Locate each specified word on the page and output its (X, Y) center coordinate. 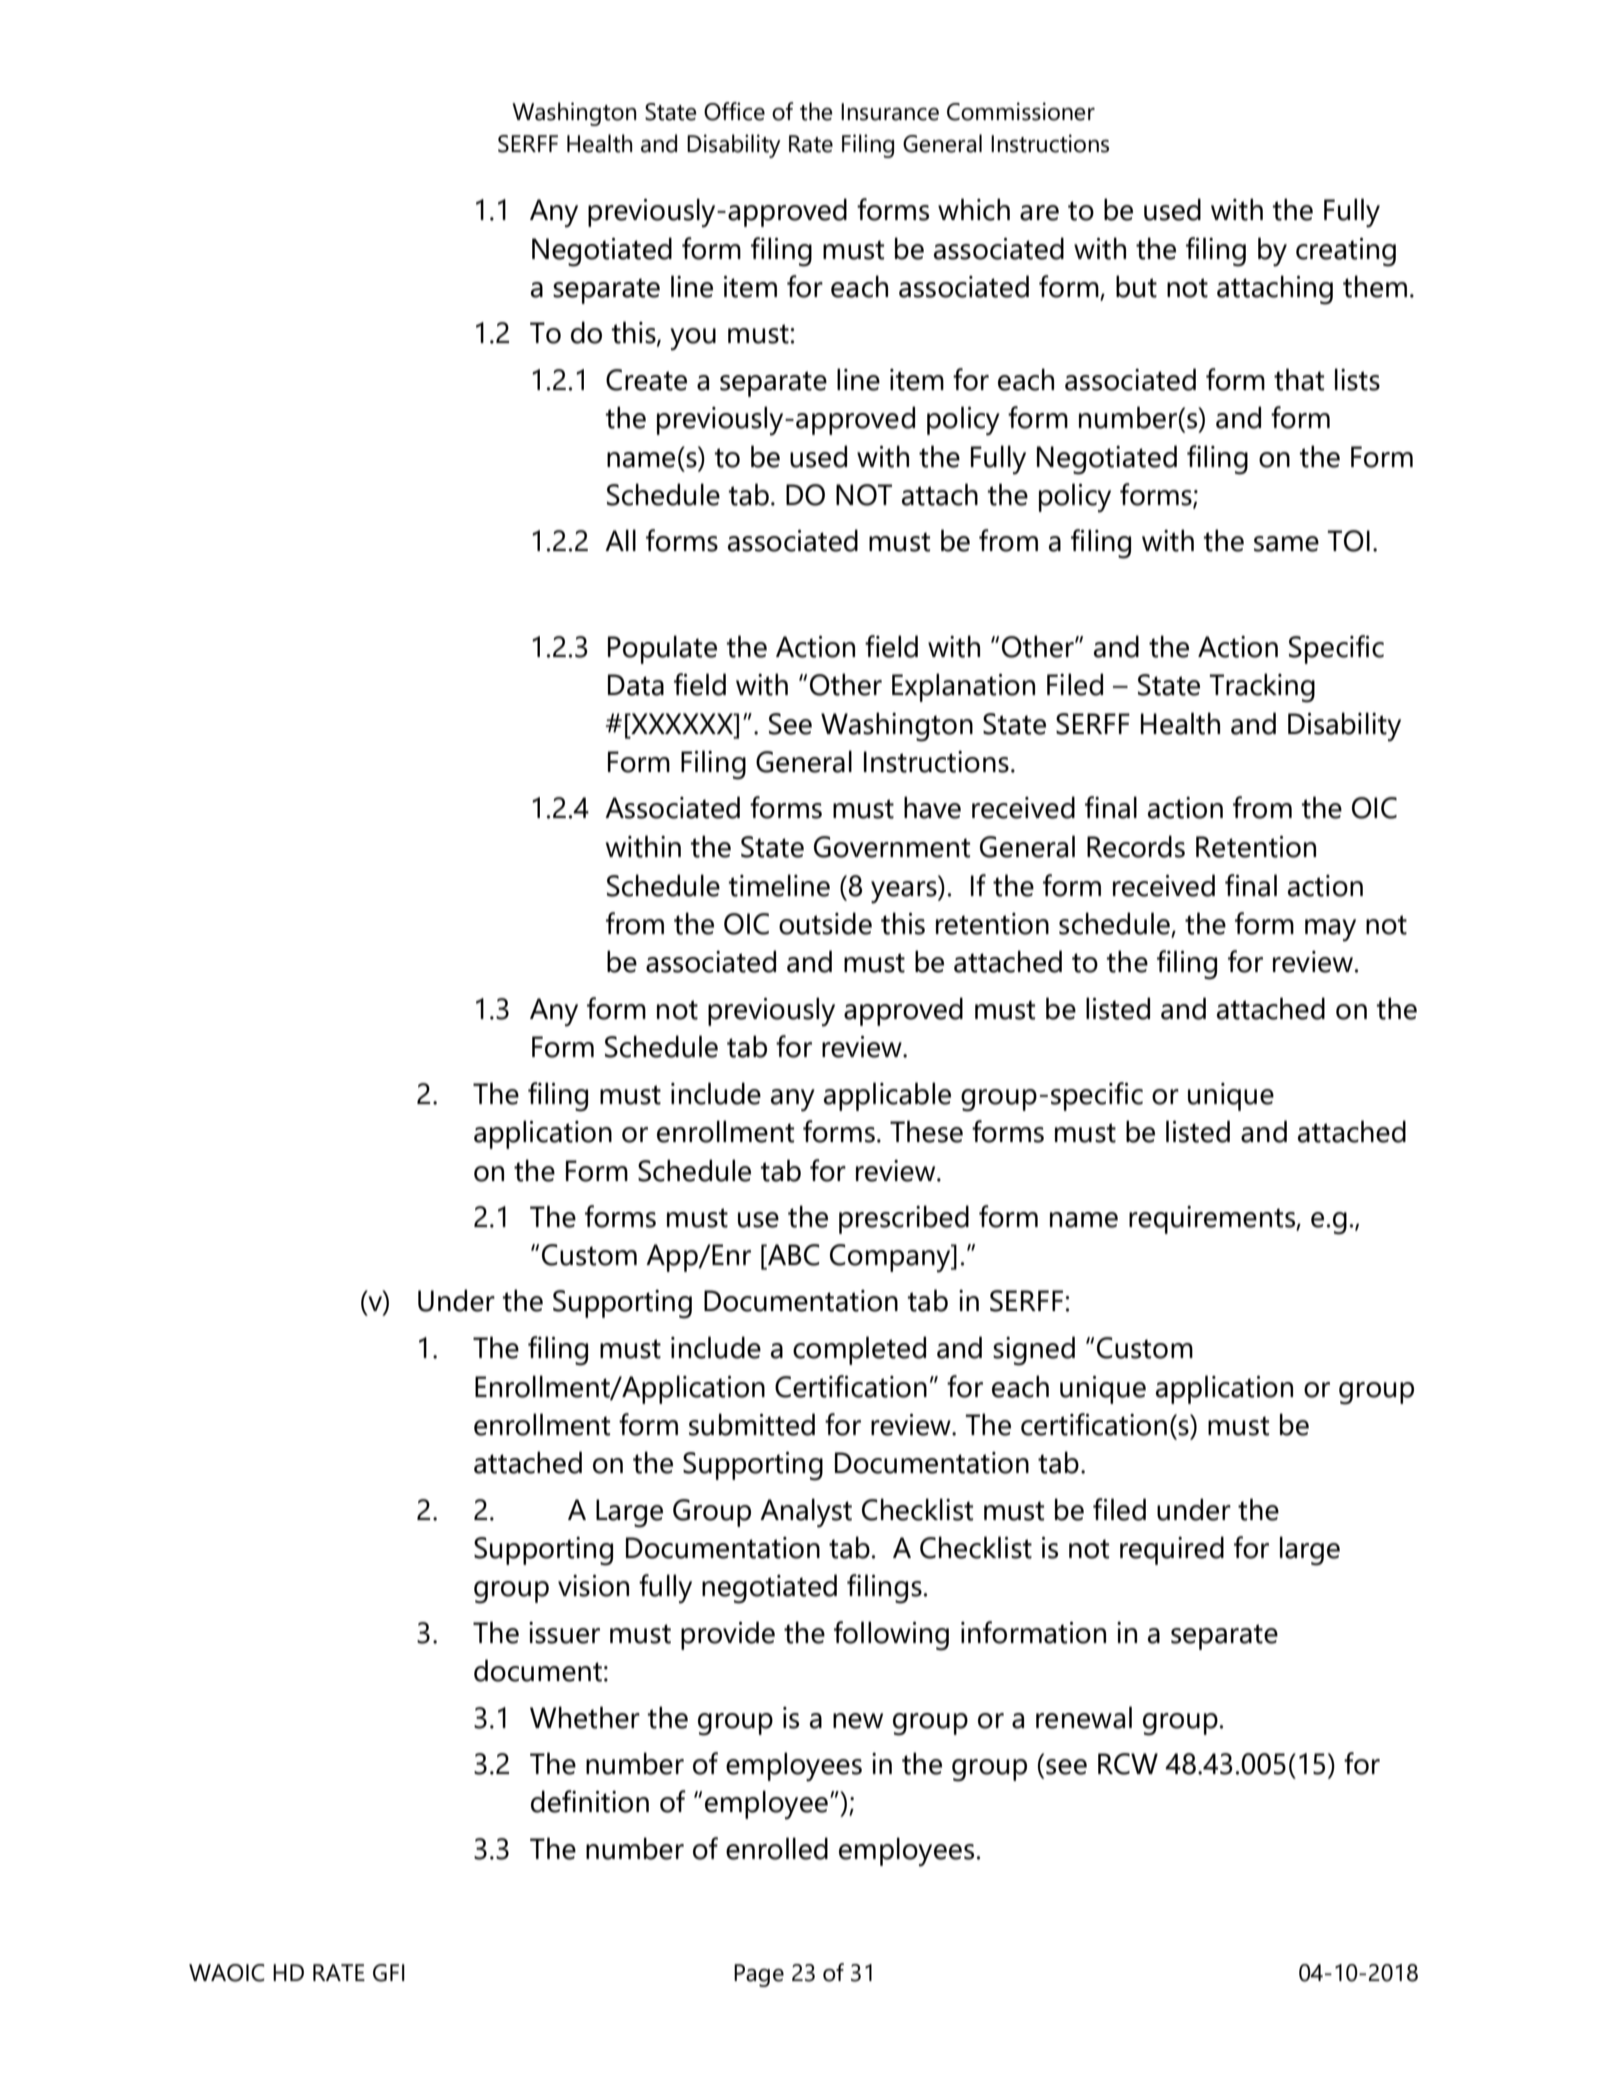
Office (734, 111)
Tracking (1262, 688)
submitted (752, 1424)
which (974, 209)
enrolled (777, 1848)
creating (1346, 252)
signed (1034, 1351)
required (1172, 1550)
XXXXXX (682, 723)
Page (759, 1975)
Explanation (963, 687)
